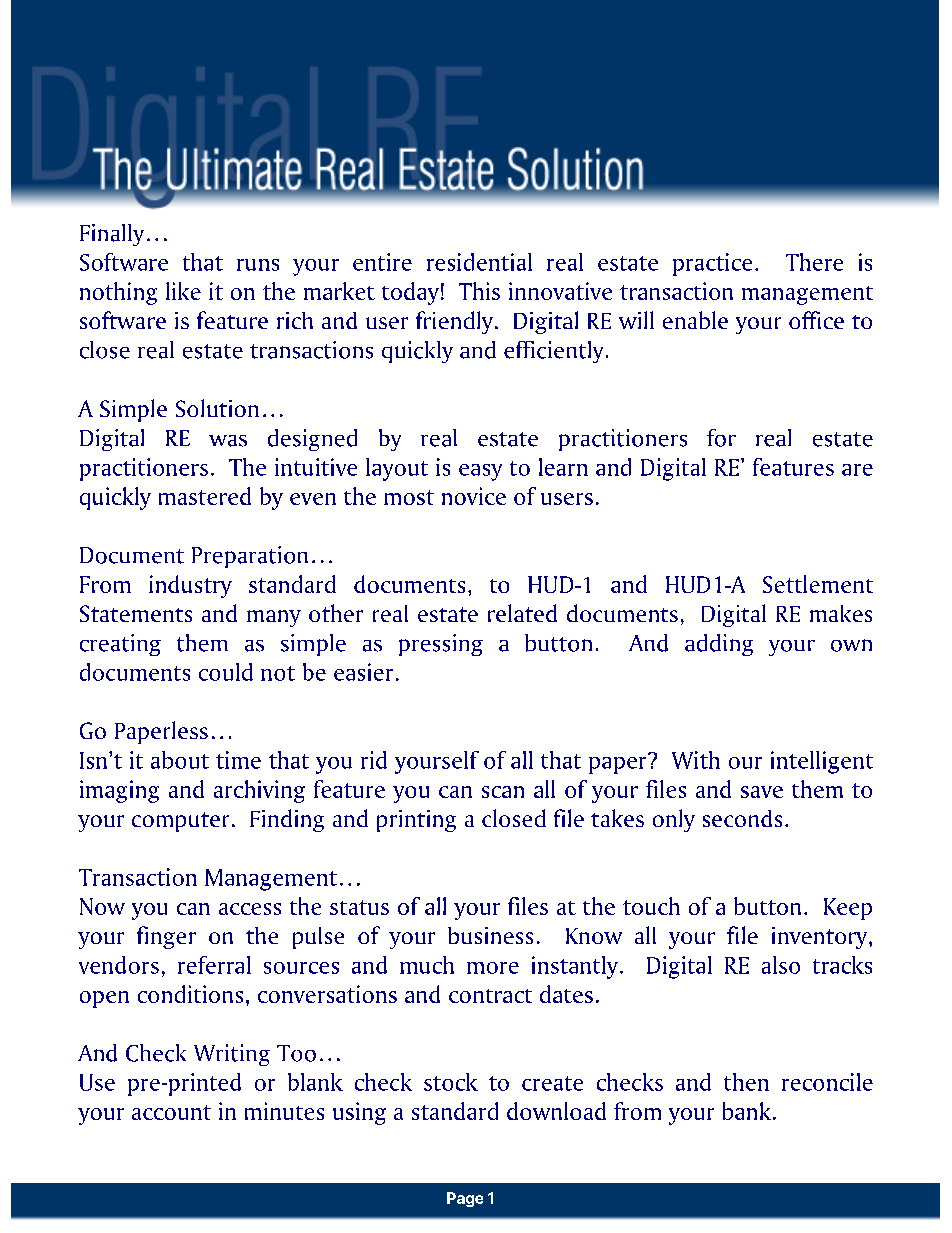 The height and width of the screenshot is (1233, 952). What do you see at coordinates (180, 760) in the screenshot?
I see `about` at bounding box center [180, 760].
